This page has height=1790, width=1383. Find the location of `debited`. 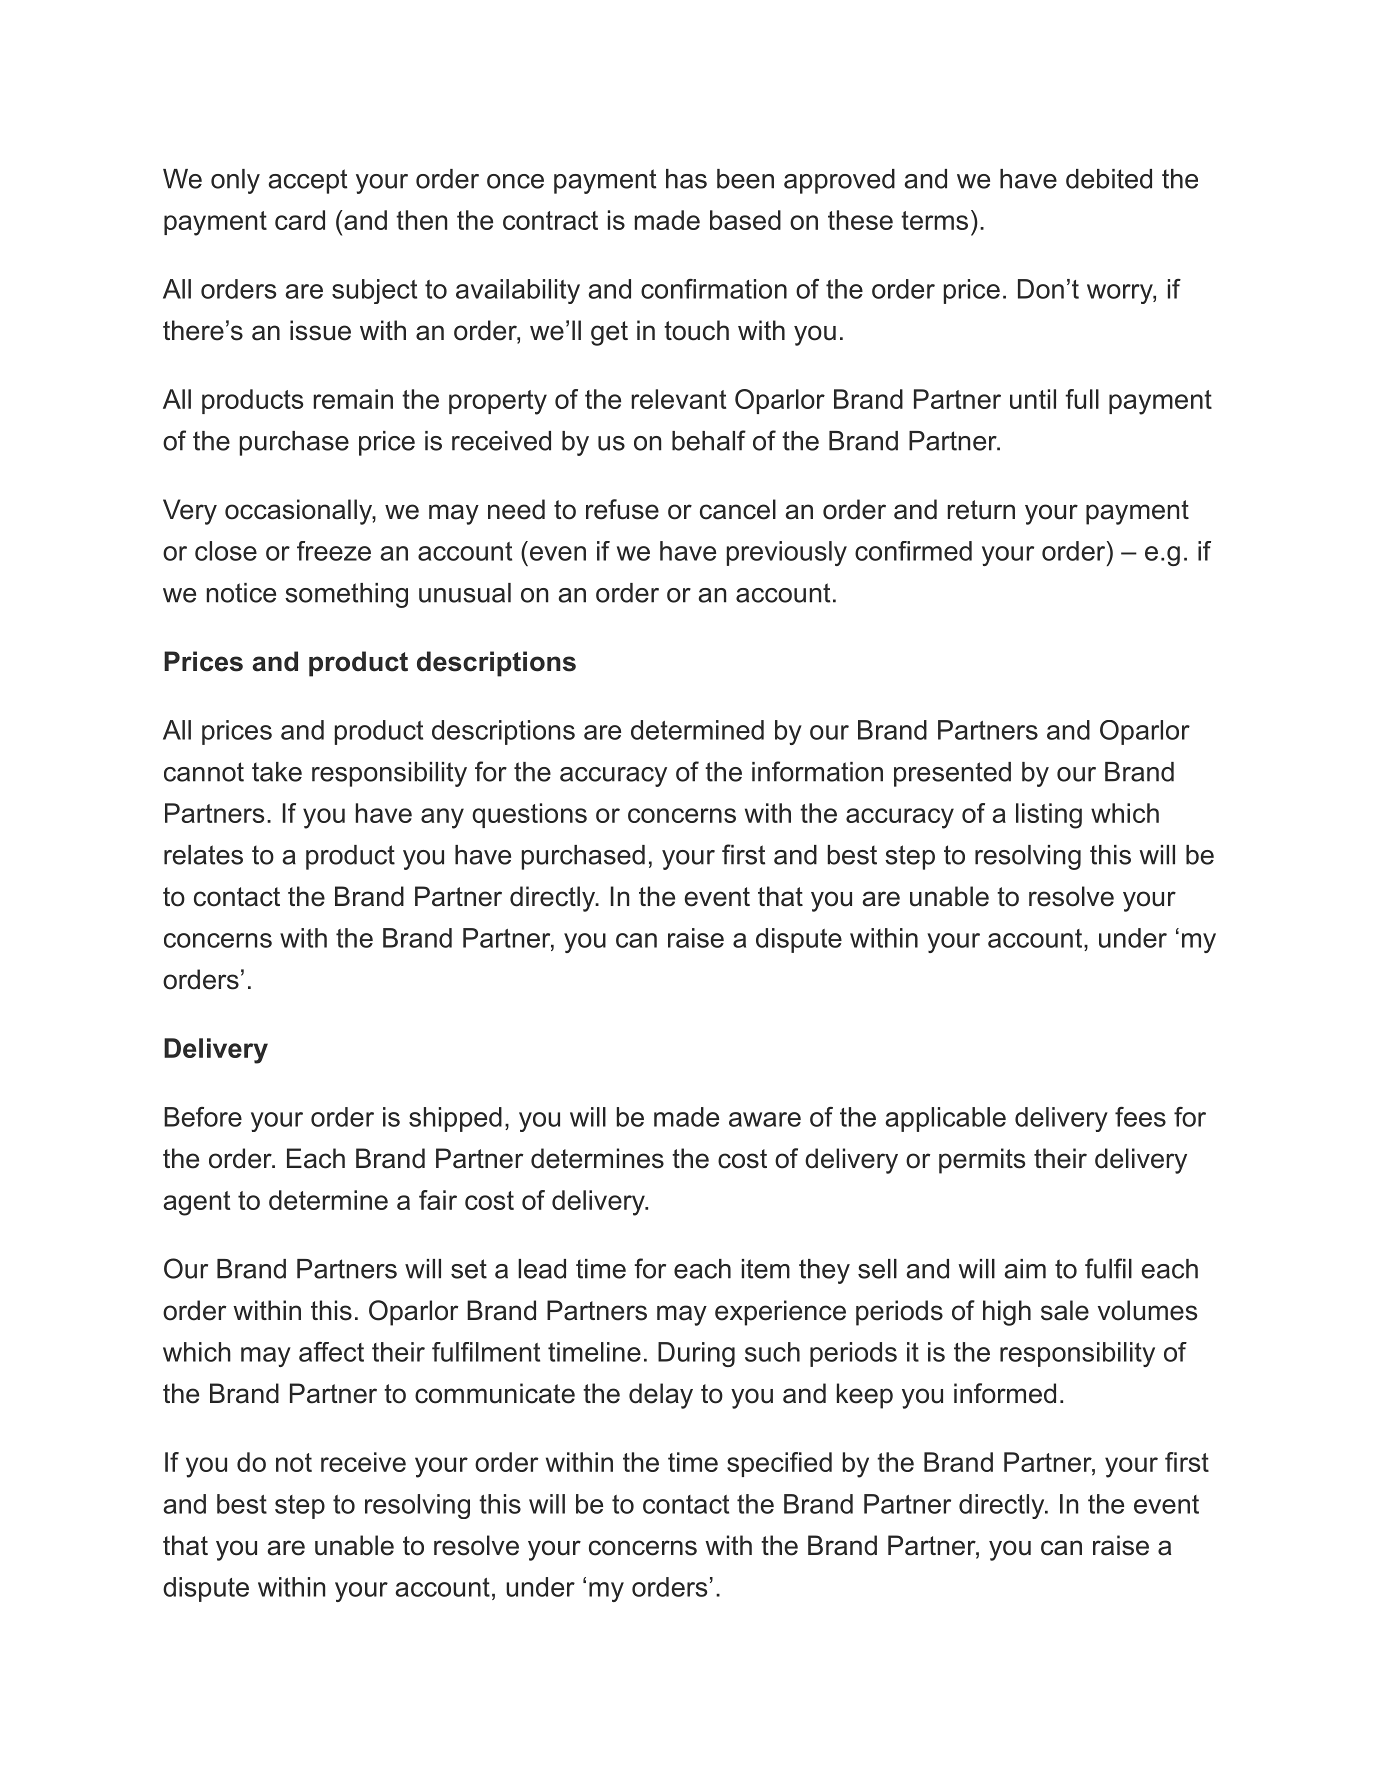

debited is located at coordinates (1109, 179).
